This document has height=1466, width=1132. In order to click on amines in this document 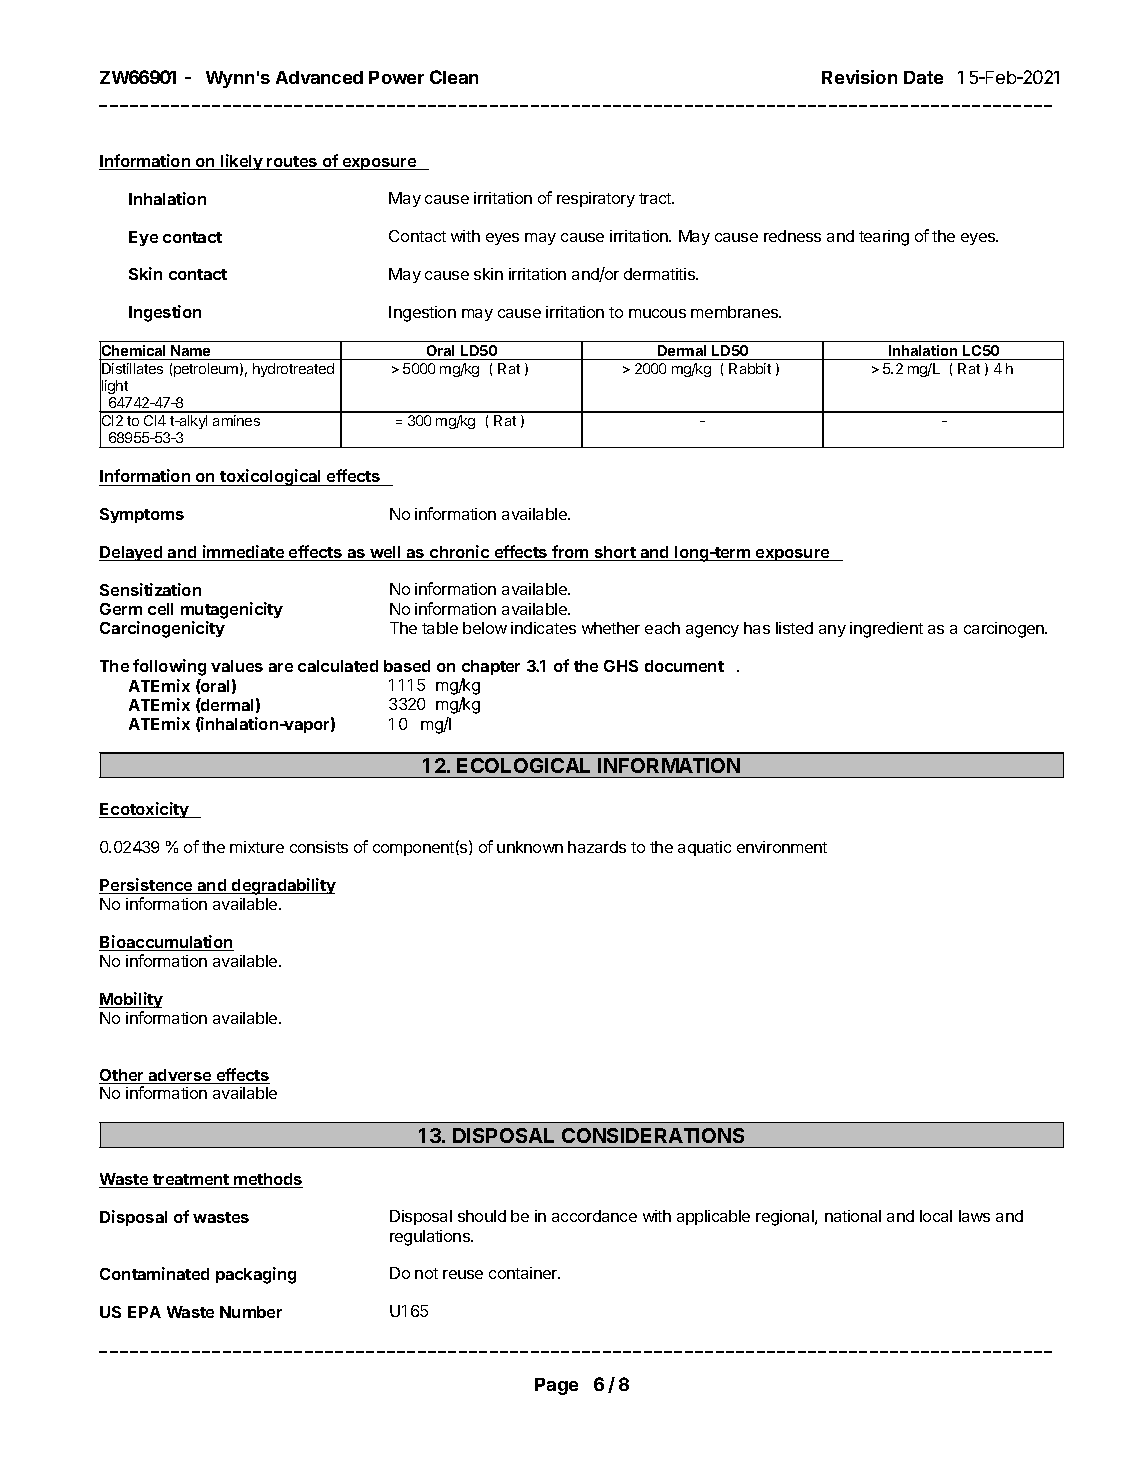, I will do `click(236, 420)`.
